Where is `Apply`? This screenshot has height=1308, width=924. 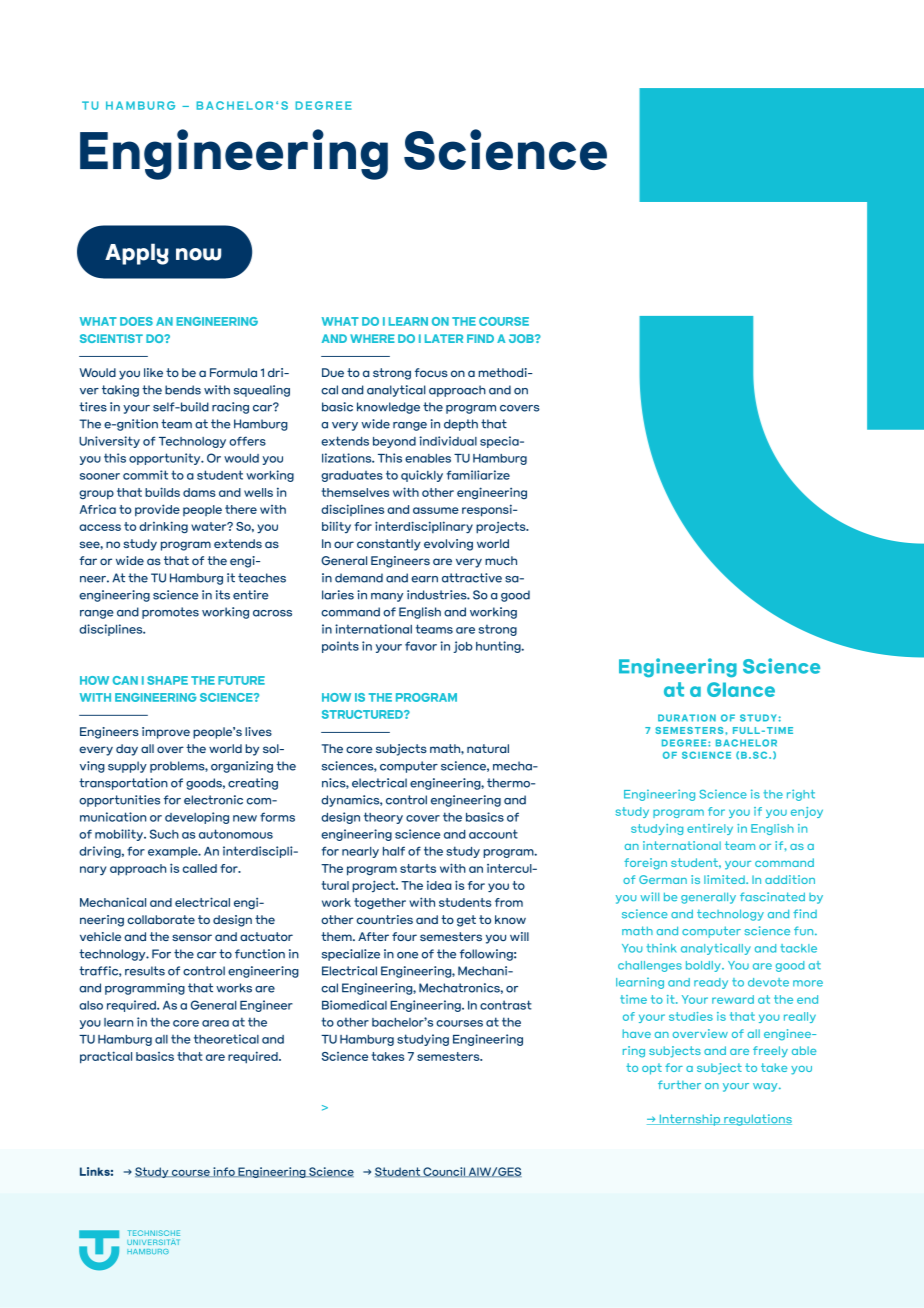
Apply is located at coordinates (137, 254).
